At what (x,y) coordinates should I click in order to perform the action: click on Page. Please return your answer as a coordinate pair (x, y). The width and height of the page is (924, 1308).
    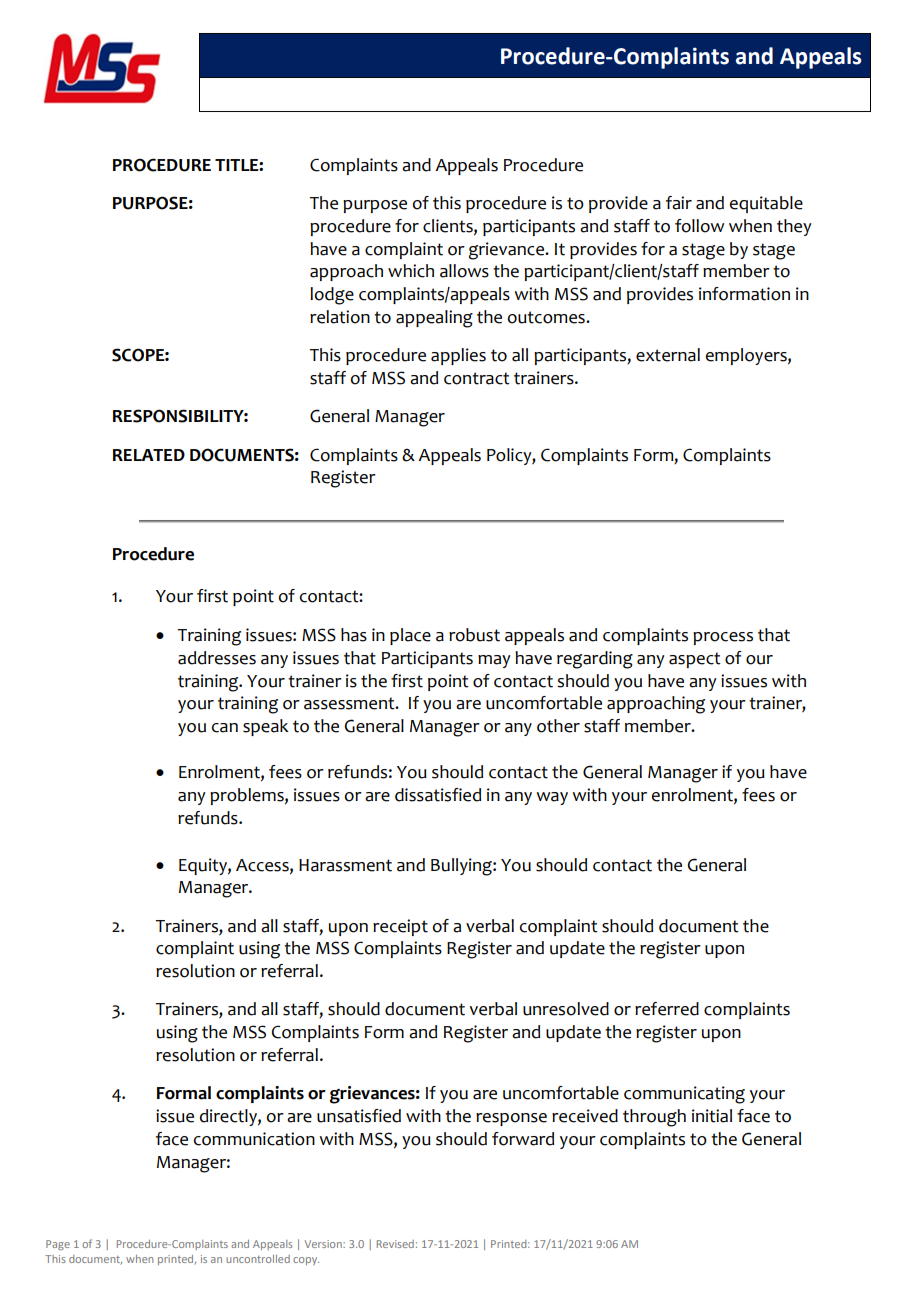
    Looking at the image, I should click on (58, 1245).
